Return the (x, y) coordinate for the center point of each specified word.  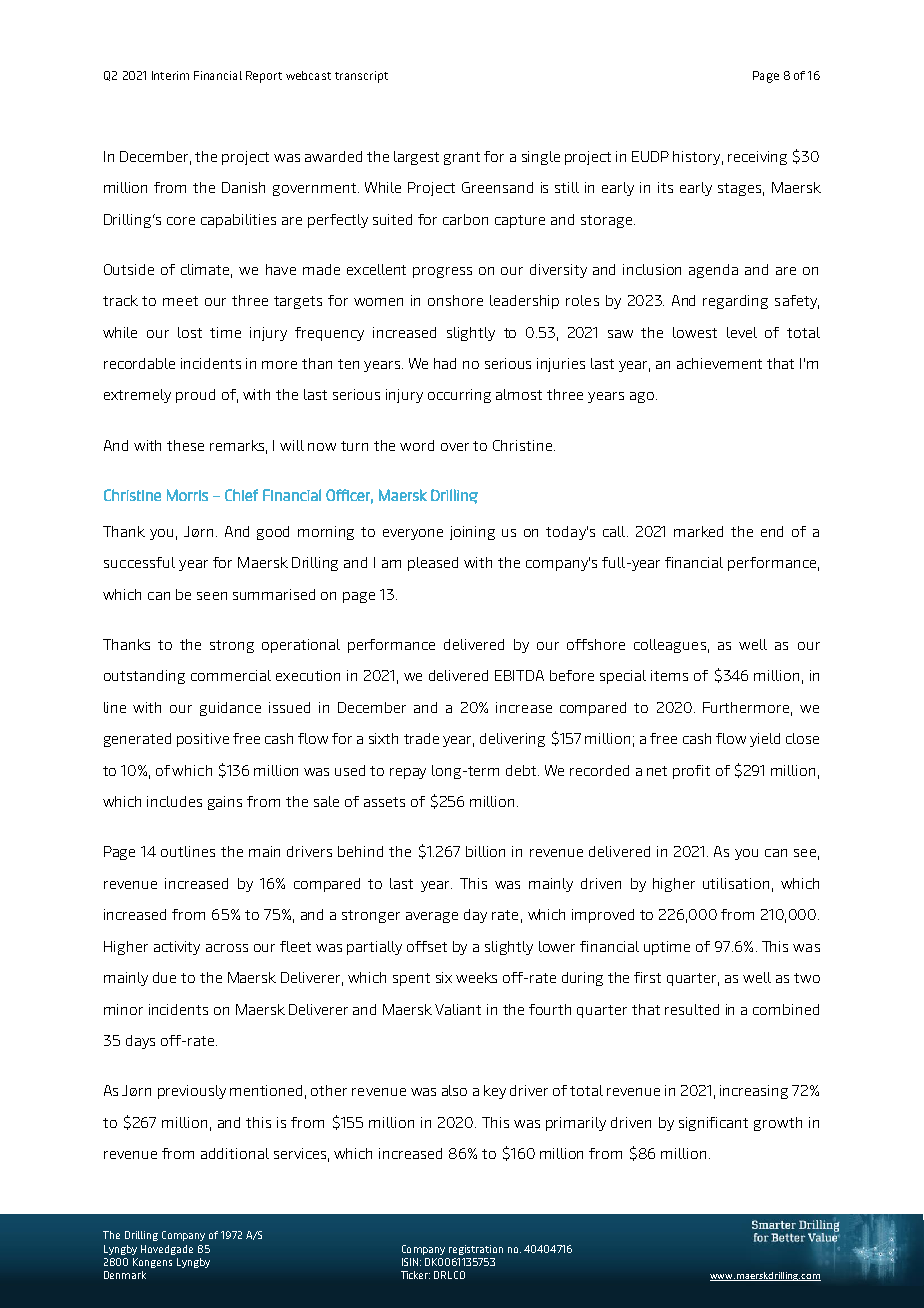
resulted (692, 1009)
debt (522, 770)
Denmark (125, 1275)
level (742, 332)
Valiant (458, 1009)
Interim (170, 75)
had (445, 363)
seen (212, 596)
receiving (757, 158)
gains (225, 803)
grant (462, 158)
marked (698, 531)
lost (190, 332)
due (164, 977)
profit (691, 772)
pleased (433, 564)
